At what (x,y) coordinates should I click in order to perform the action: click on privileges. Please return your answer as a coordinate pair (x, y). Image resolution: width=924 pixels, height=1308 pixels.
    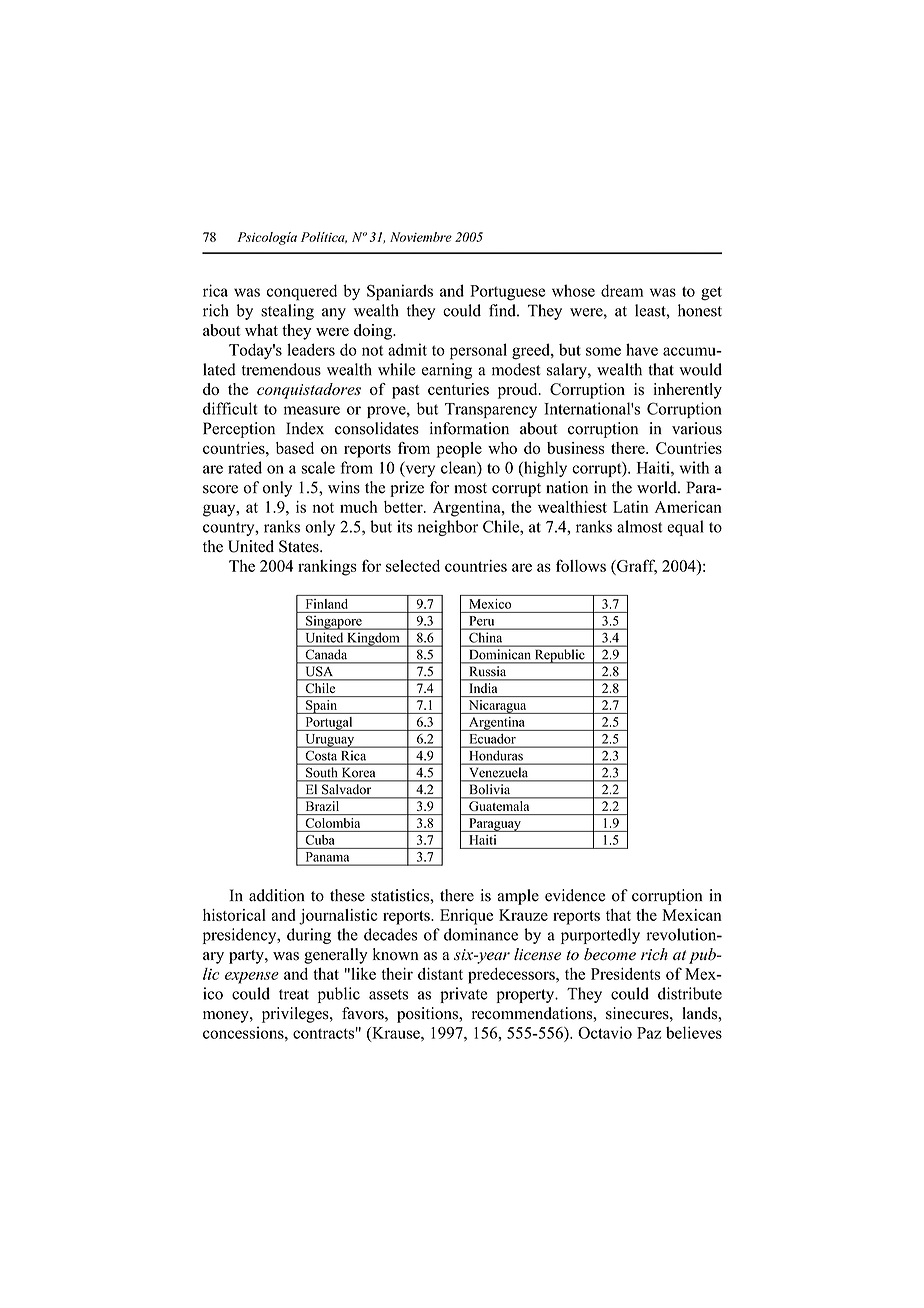
    Looking at the image, I should click on (296, 1015).
